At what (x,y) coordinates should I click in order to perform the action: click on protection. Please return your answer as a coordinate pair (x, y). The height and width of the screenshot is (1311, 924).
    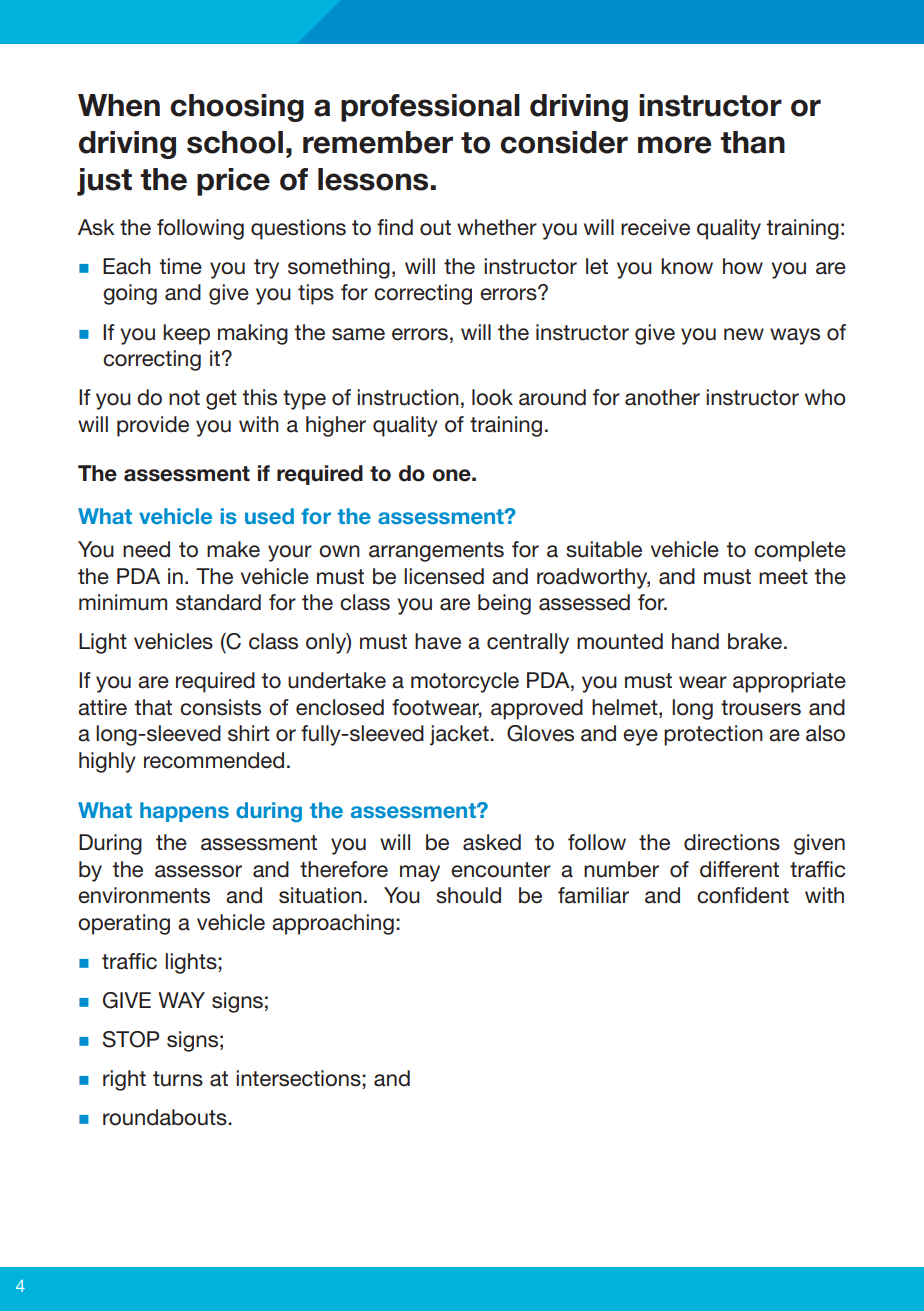
    Looking at the image, I should click on (713, 735).
